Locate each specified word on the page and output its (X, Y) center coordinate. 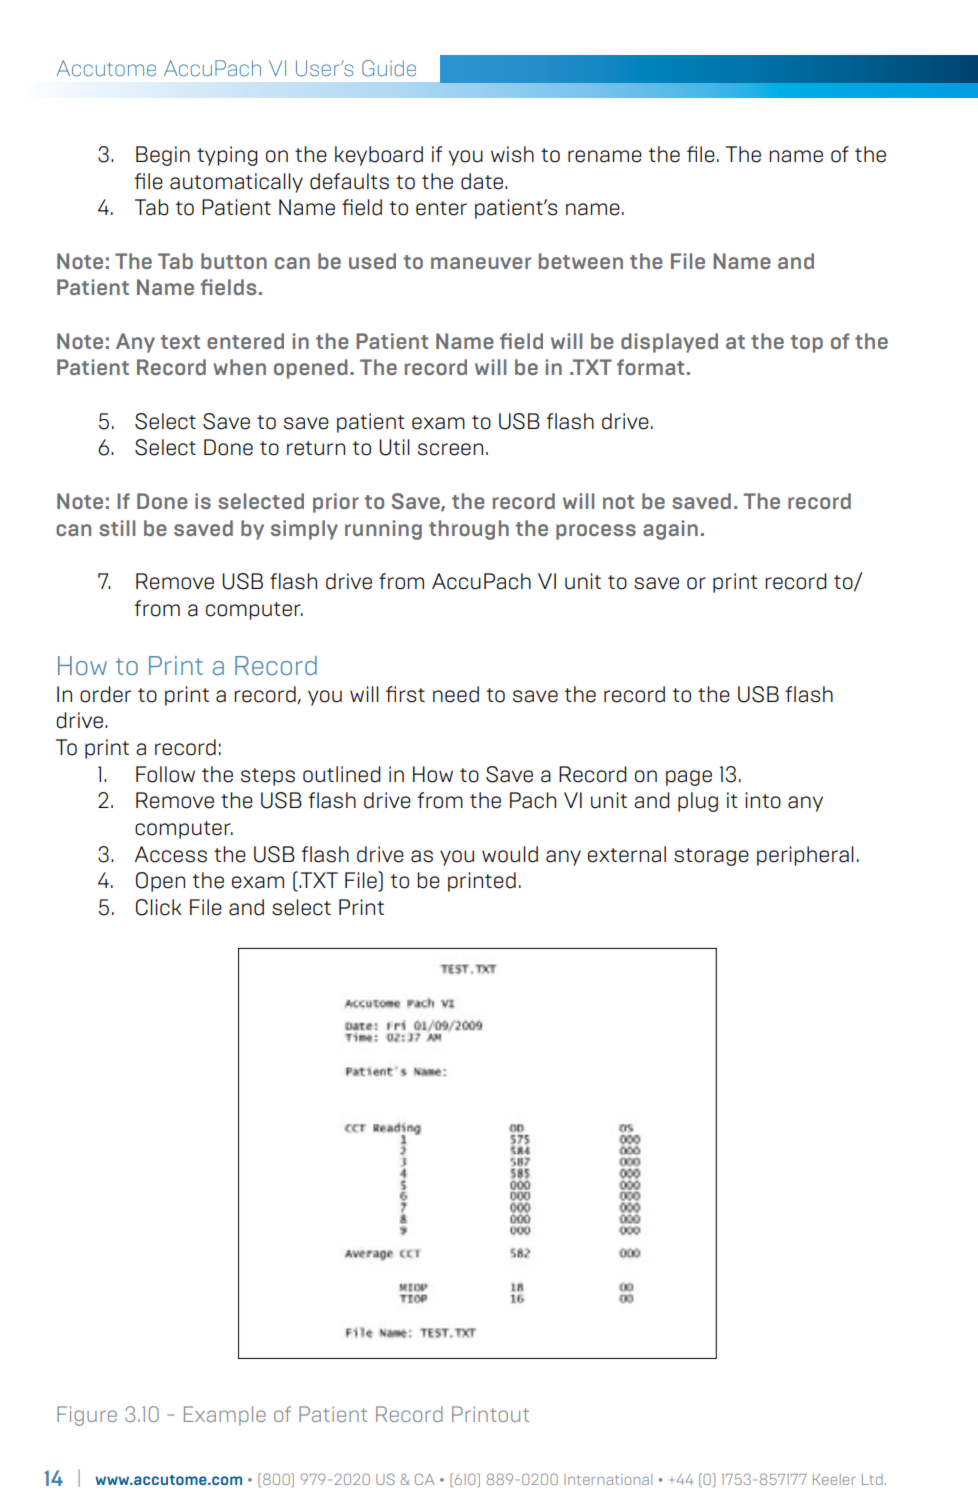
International (608, 1479)
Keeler (834, 1479)
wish (512, 154)
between (581, 261)
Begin (163, 156)
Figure (87, 1416)
